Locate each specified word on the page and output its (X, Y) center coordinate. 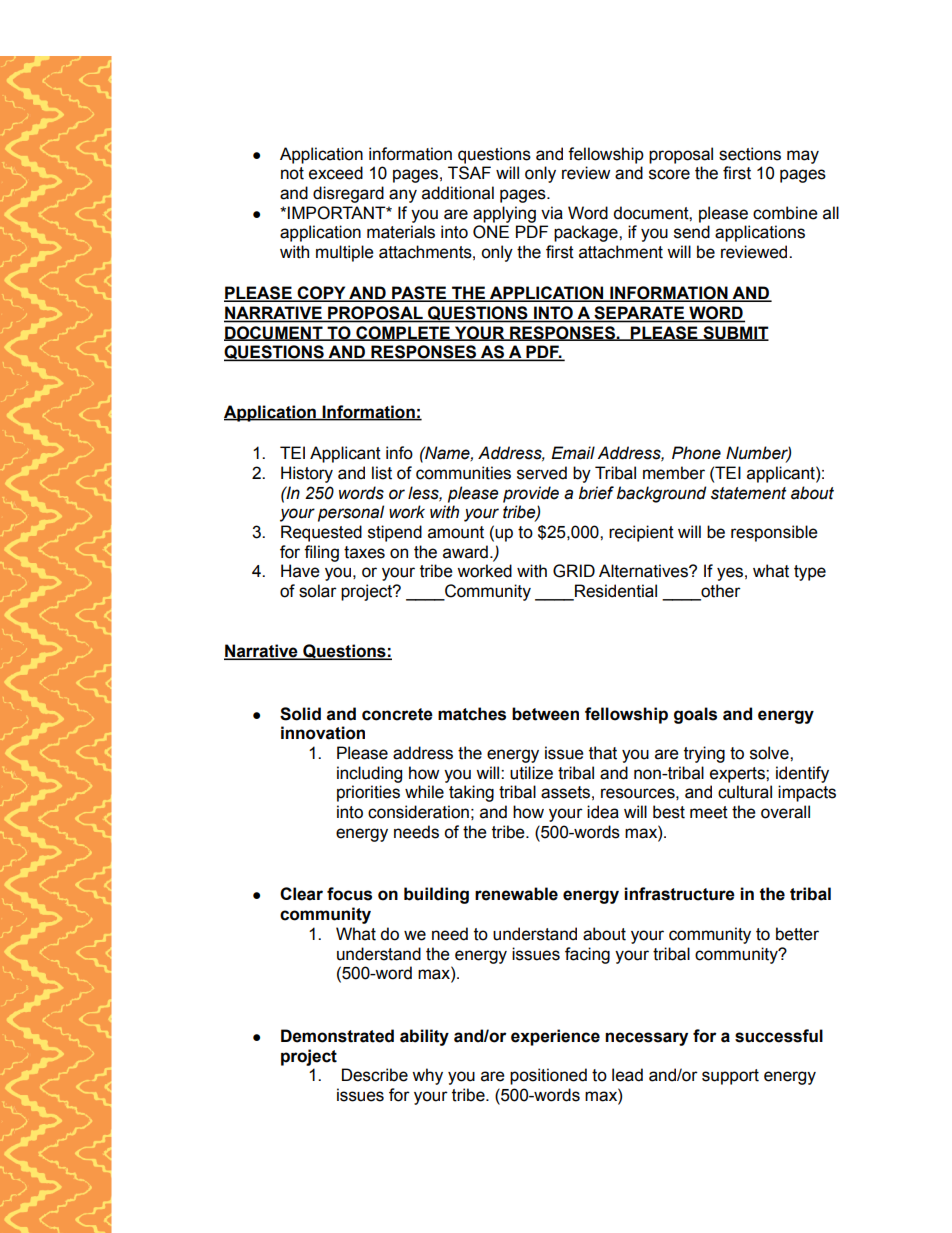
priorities (368, 793)
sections (750, 154)
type (810, 573)
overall (785, 812)
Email (573, 453)
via (552, 213)
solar (318, 591)
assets (565, 792)
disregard (348, 194)
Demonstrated (337, 1036)
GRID (574, 571)
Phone (696, 453)
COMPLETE (403, 333)
